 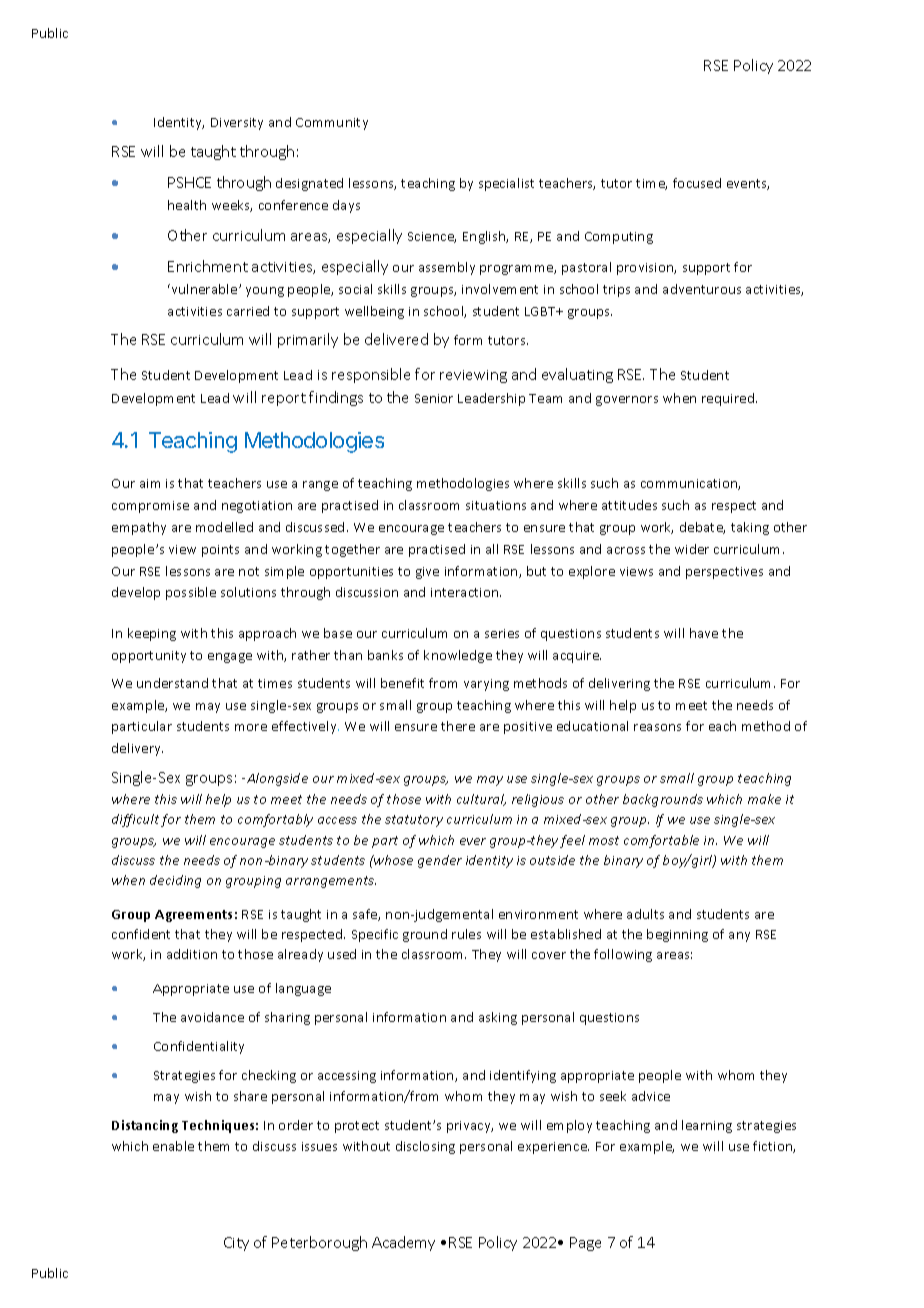 What do you see at coordinates (236, 1244) in the screenshot?
I see `City` at bounding box center [236, 1244].
